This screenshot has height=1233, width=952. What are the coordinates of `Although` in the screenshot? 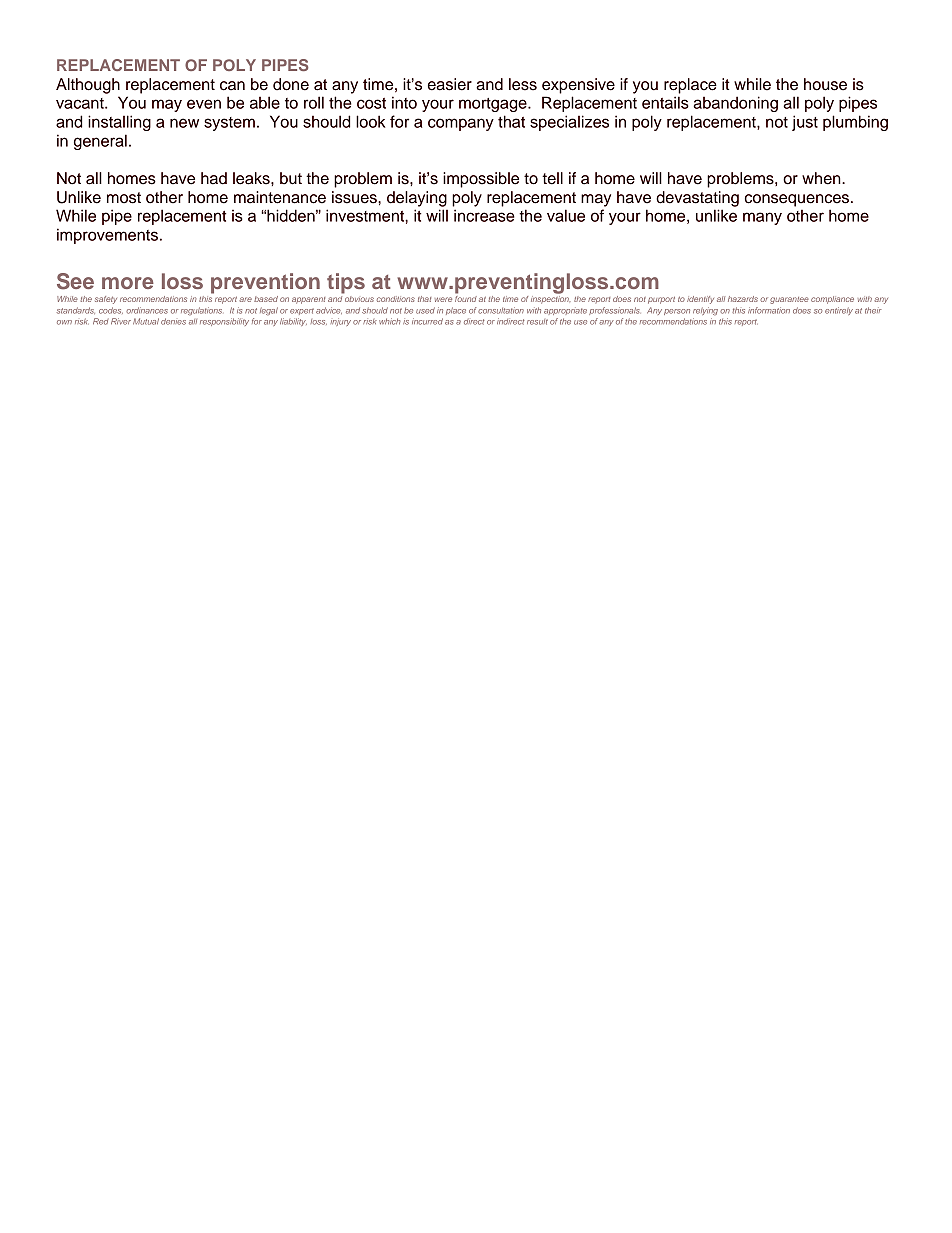 It's located at (88, 86).
